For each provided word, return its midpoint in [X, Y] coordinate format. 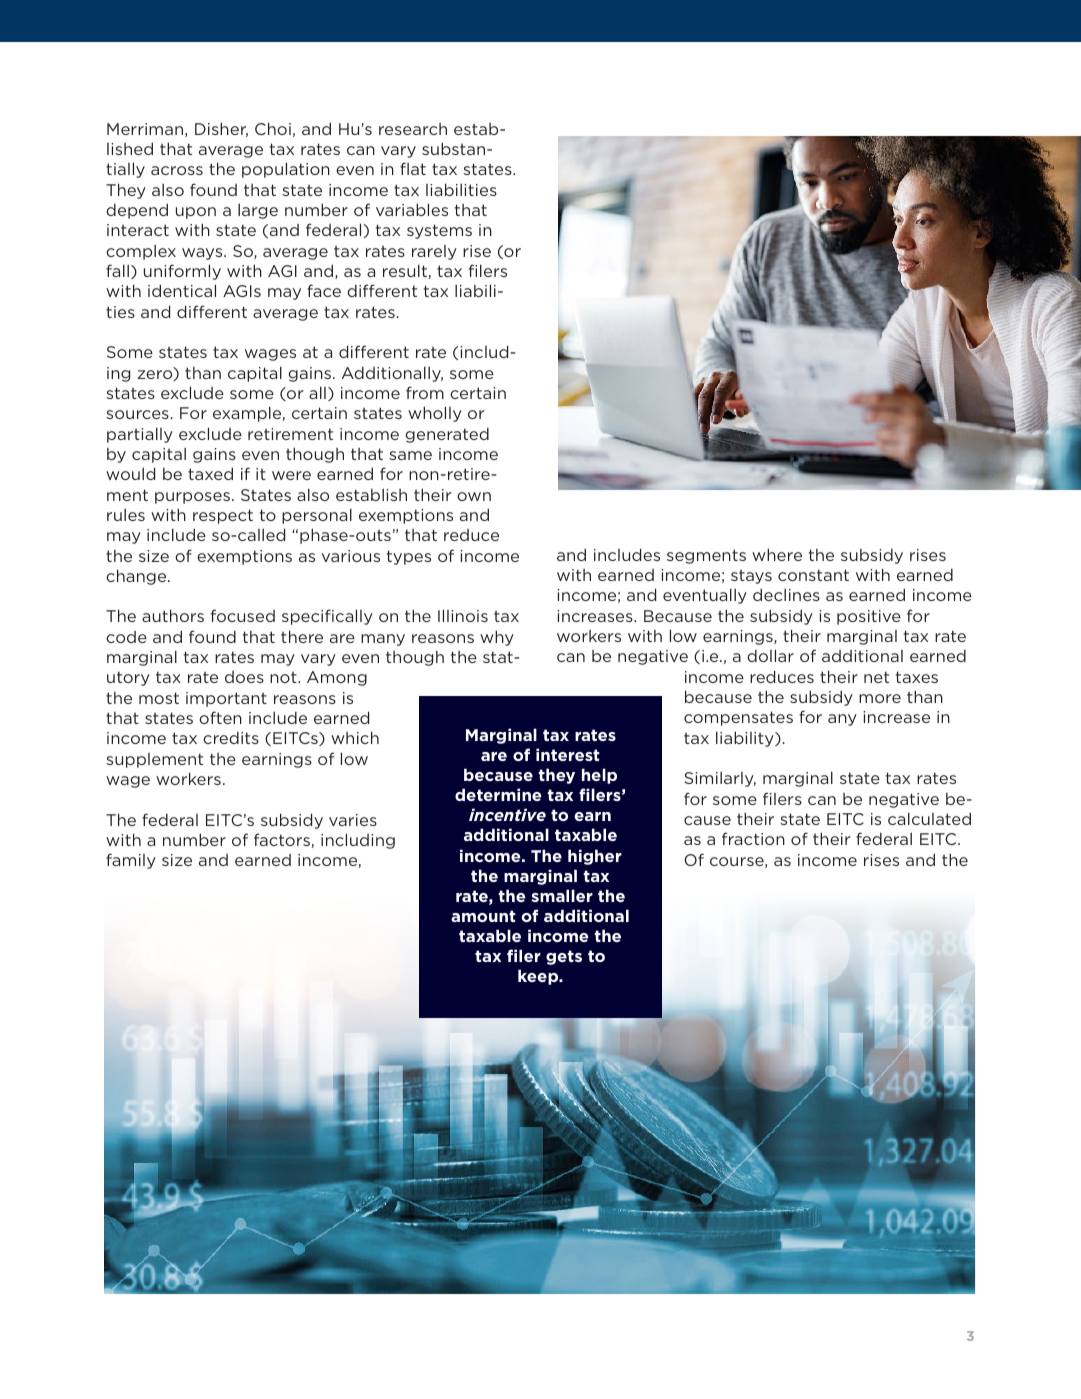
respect [223, 516]
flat [413, 168]
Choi [273, 128]
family [131, 861]
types [409, 557]
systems [439, 231]
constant [813, 575]
